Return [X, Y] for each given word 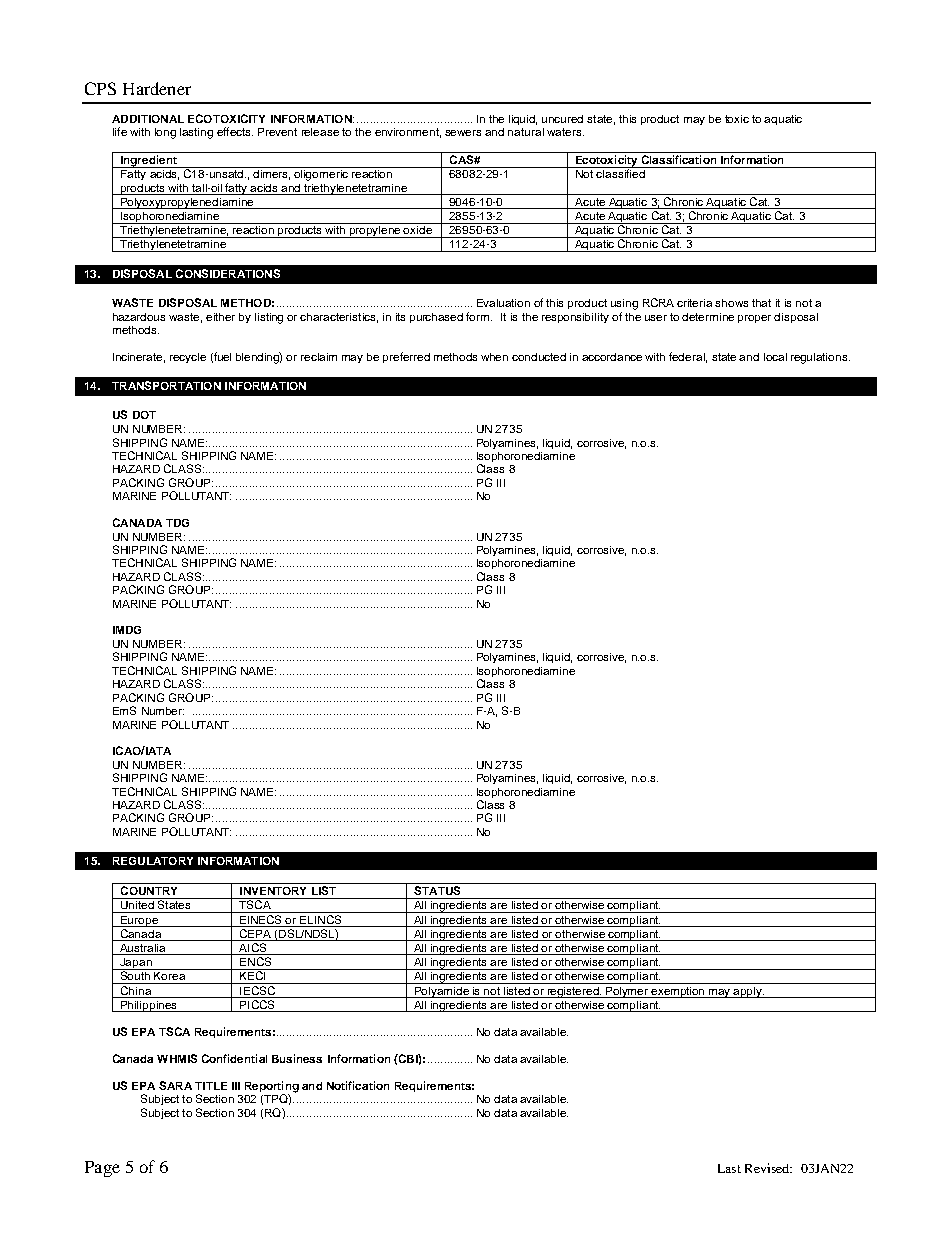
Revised [768, 1168]
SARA [175, 1085]
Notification [358, 1085]
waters [565, 132]
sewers [463, 133]
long [165, 133]
